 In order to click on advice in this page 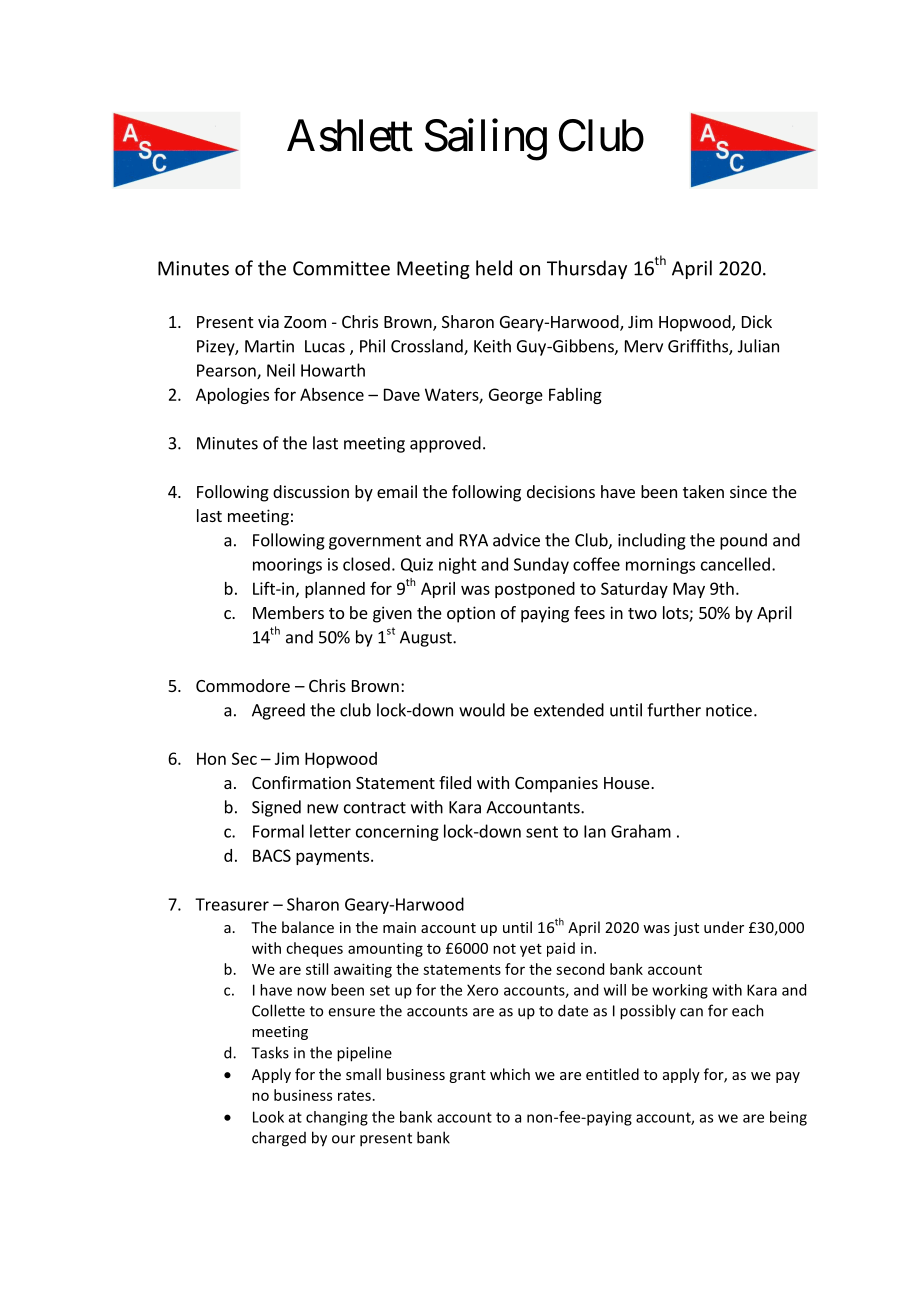, I will do `click(516, 540)`.
